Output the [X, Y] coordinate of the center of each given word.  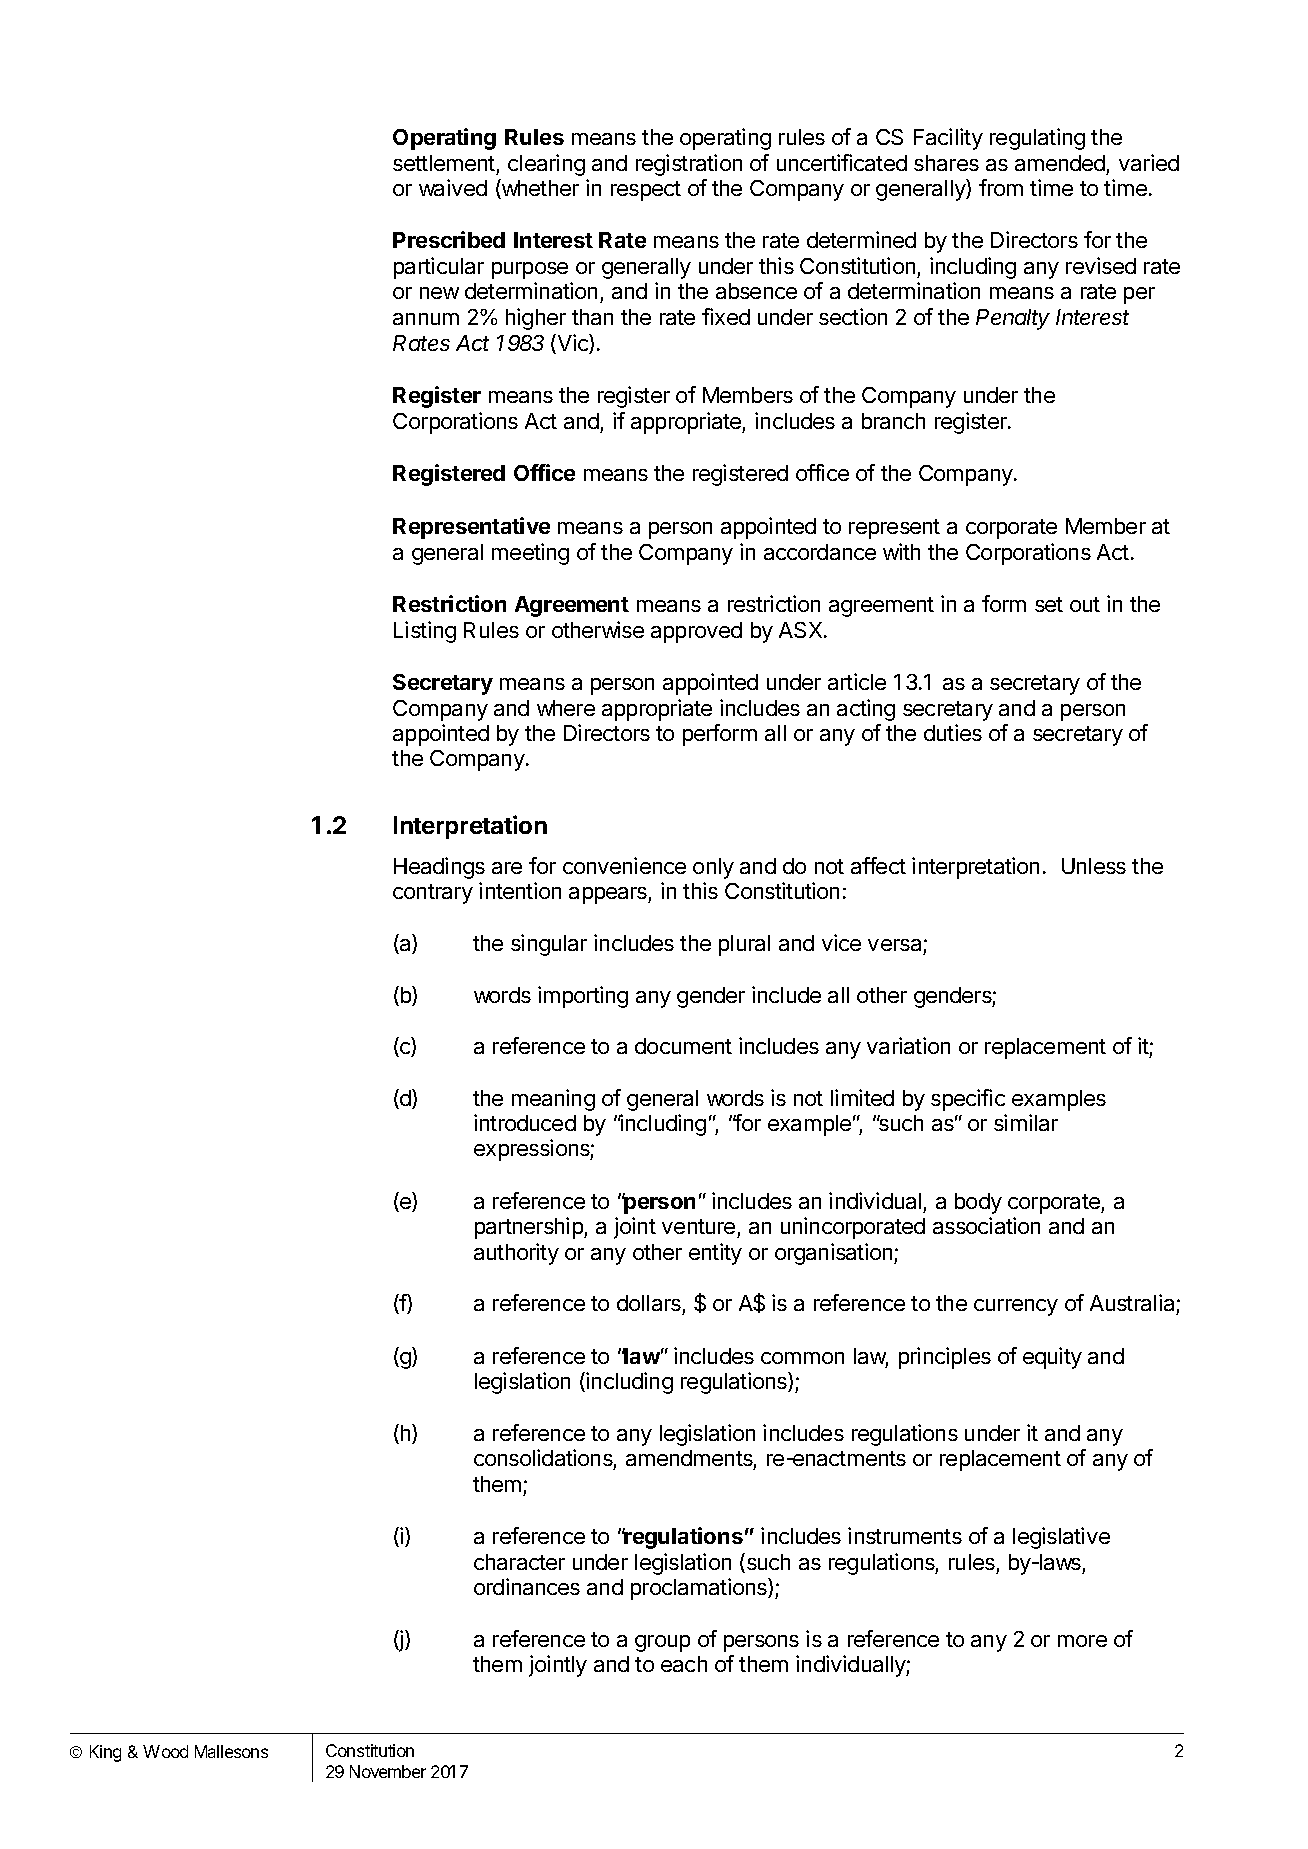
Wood [165, 1751]
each [684, 1664]
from [1001, 187]
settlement [444, 163]
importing [583, 997]
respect [646, 191]
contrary [433, 894]
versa [894, 945]
